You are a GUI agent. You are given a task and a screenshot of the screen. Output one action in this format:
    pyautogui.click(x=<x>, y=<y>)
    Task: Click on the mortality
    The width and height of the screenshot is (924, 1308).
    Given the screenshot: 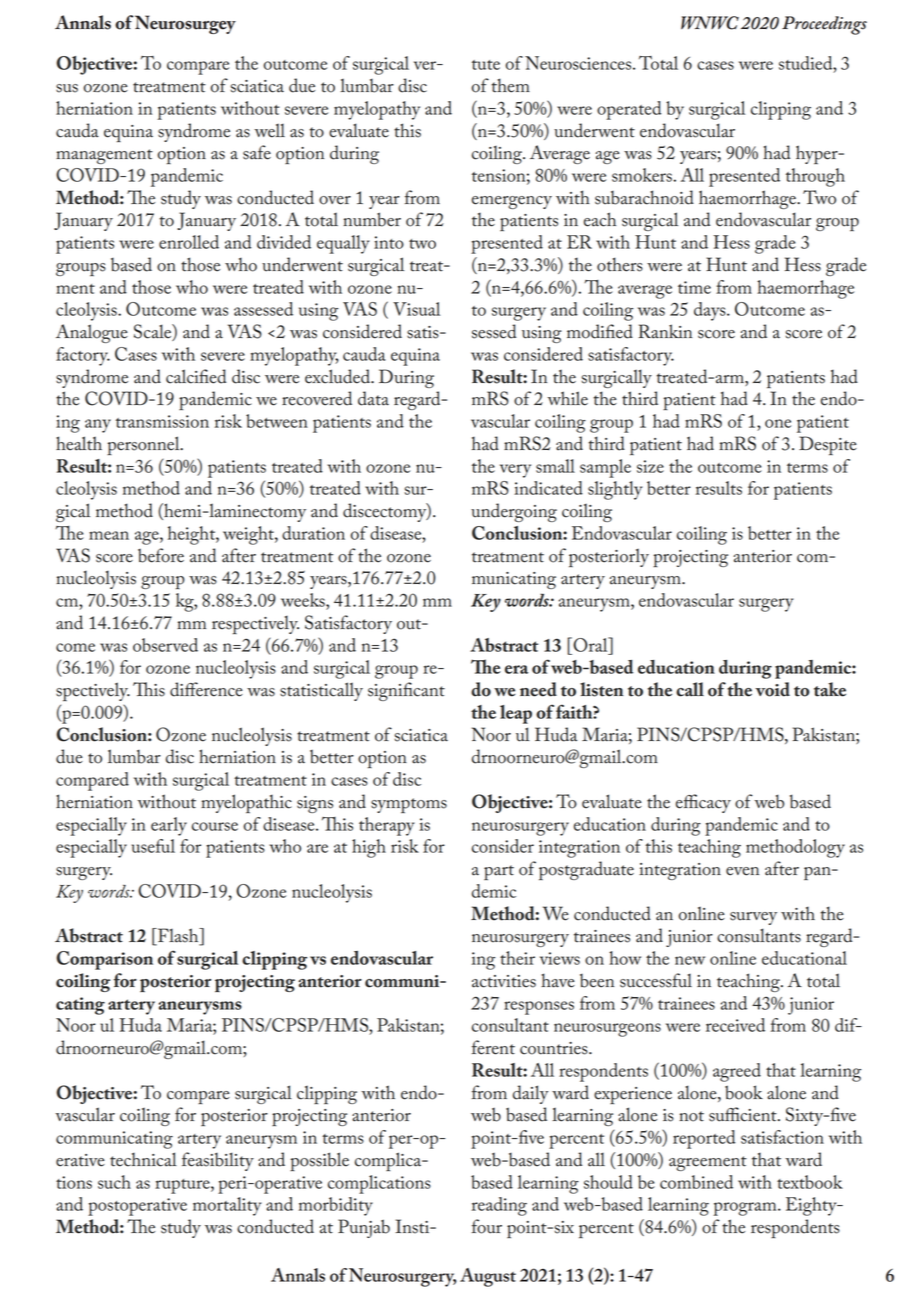 What is the action you would take?
    pyautogui.click(x=227, y=1206)
